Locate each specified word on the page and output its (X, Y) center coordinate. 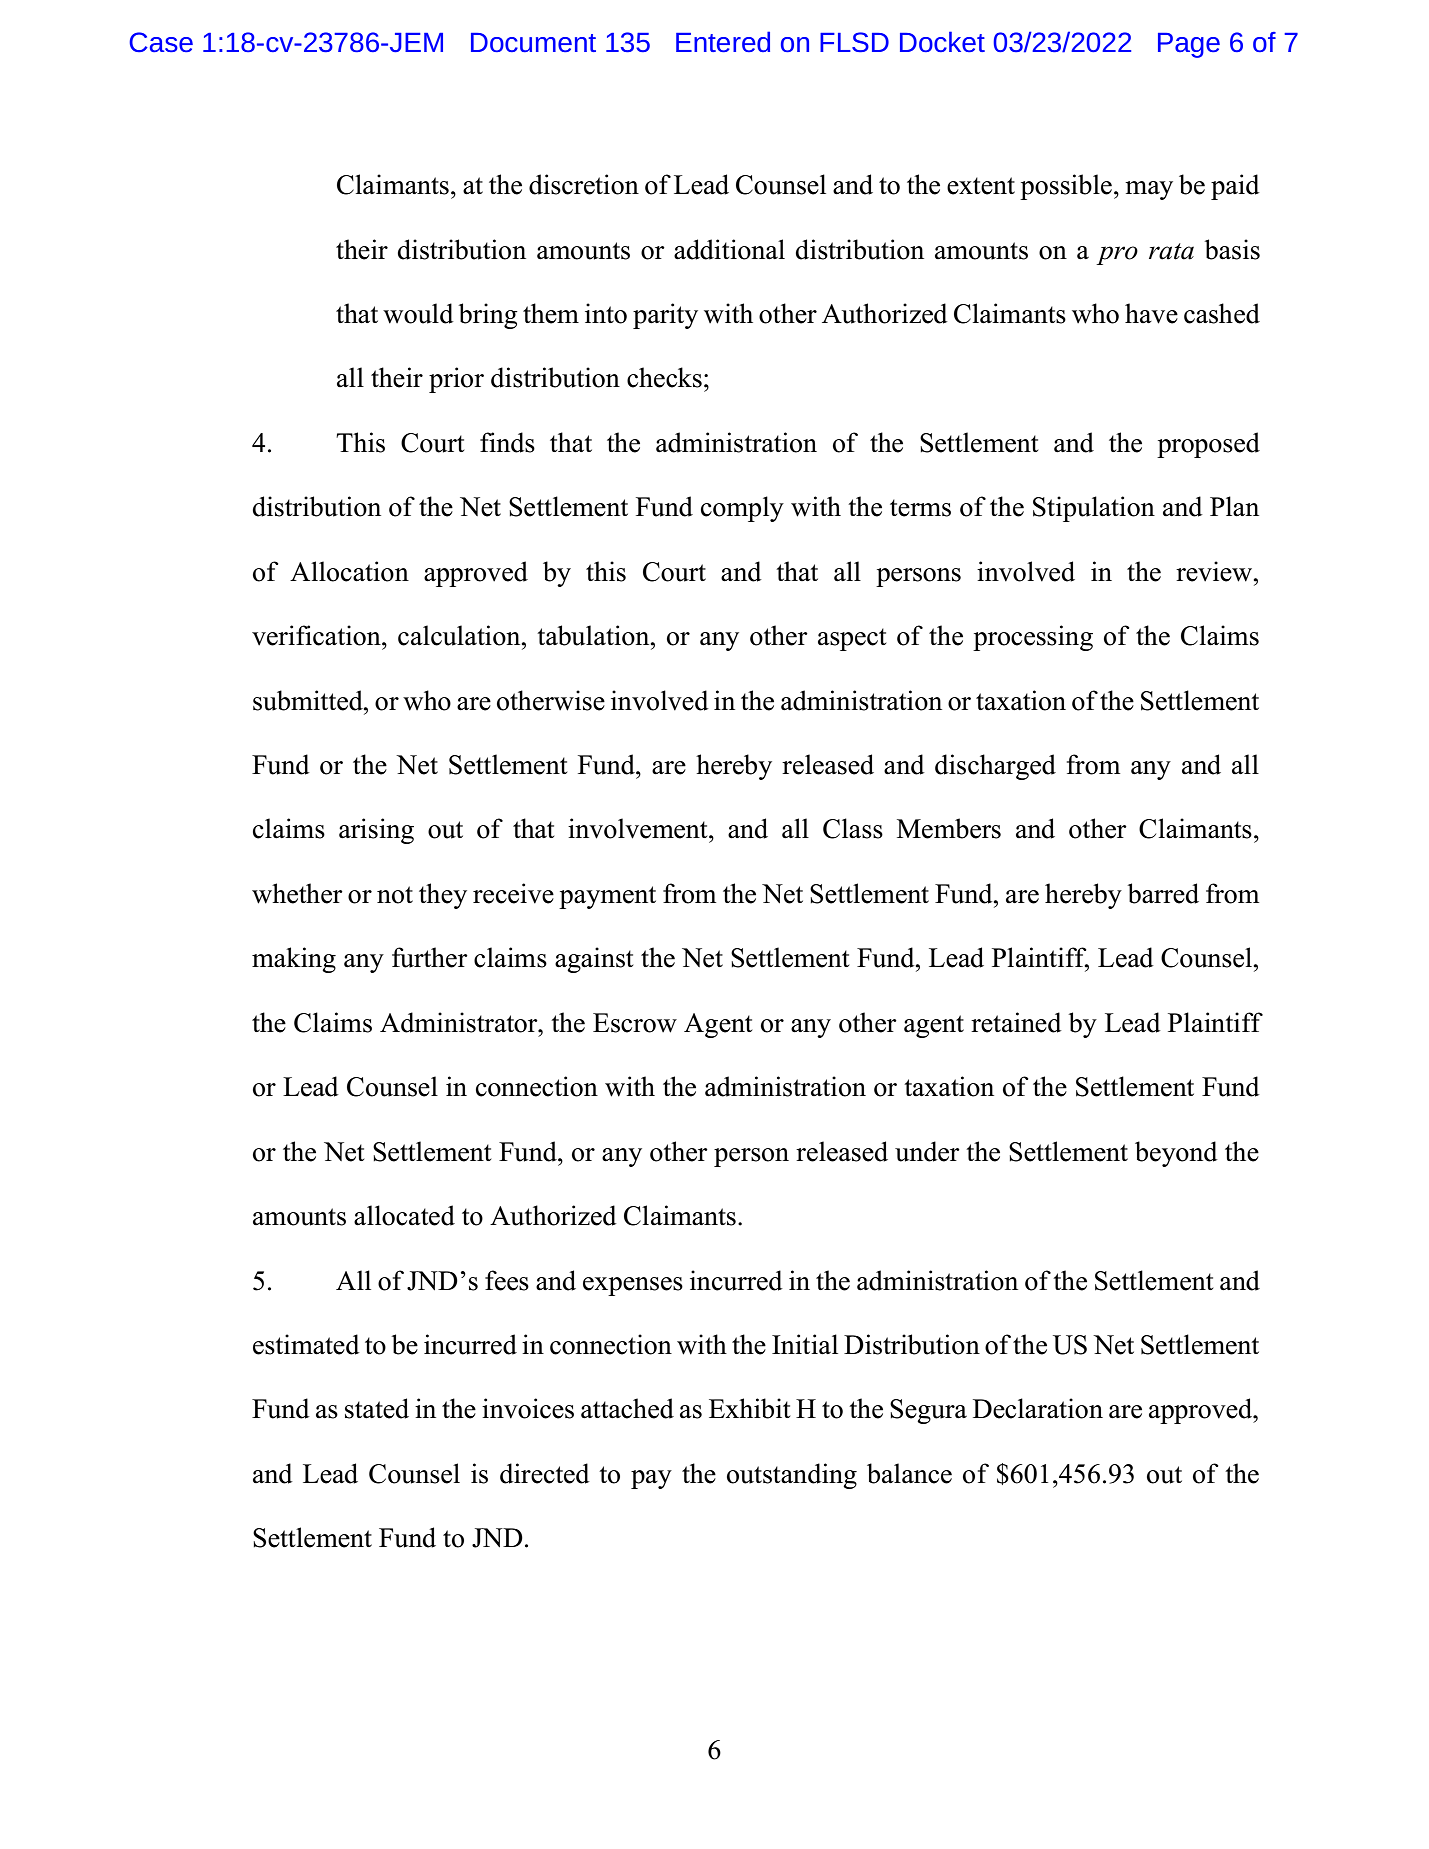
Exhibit (749, 1408)
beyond (1176, 1154)
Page (1189, 45)
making (294, 960)
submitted (309, 700)
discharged (995, 767)
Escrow (635, 1023)
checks (664, 377)
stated (377, 1408)
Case (161, 42)
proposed (1208, 445)
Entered (723, 41)
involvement (639, 828)
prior (456, 380)
